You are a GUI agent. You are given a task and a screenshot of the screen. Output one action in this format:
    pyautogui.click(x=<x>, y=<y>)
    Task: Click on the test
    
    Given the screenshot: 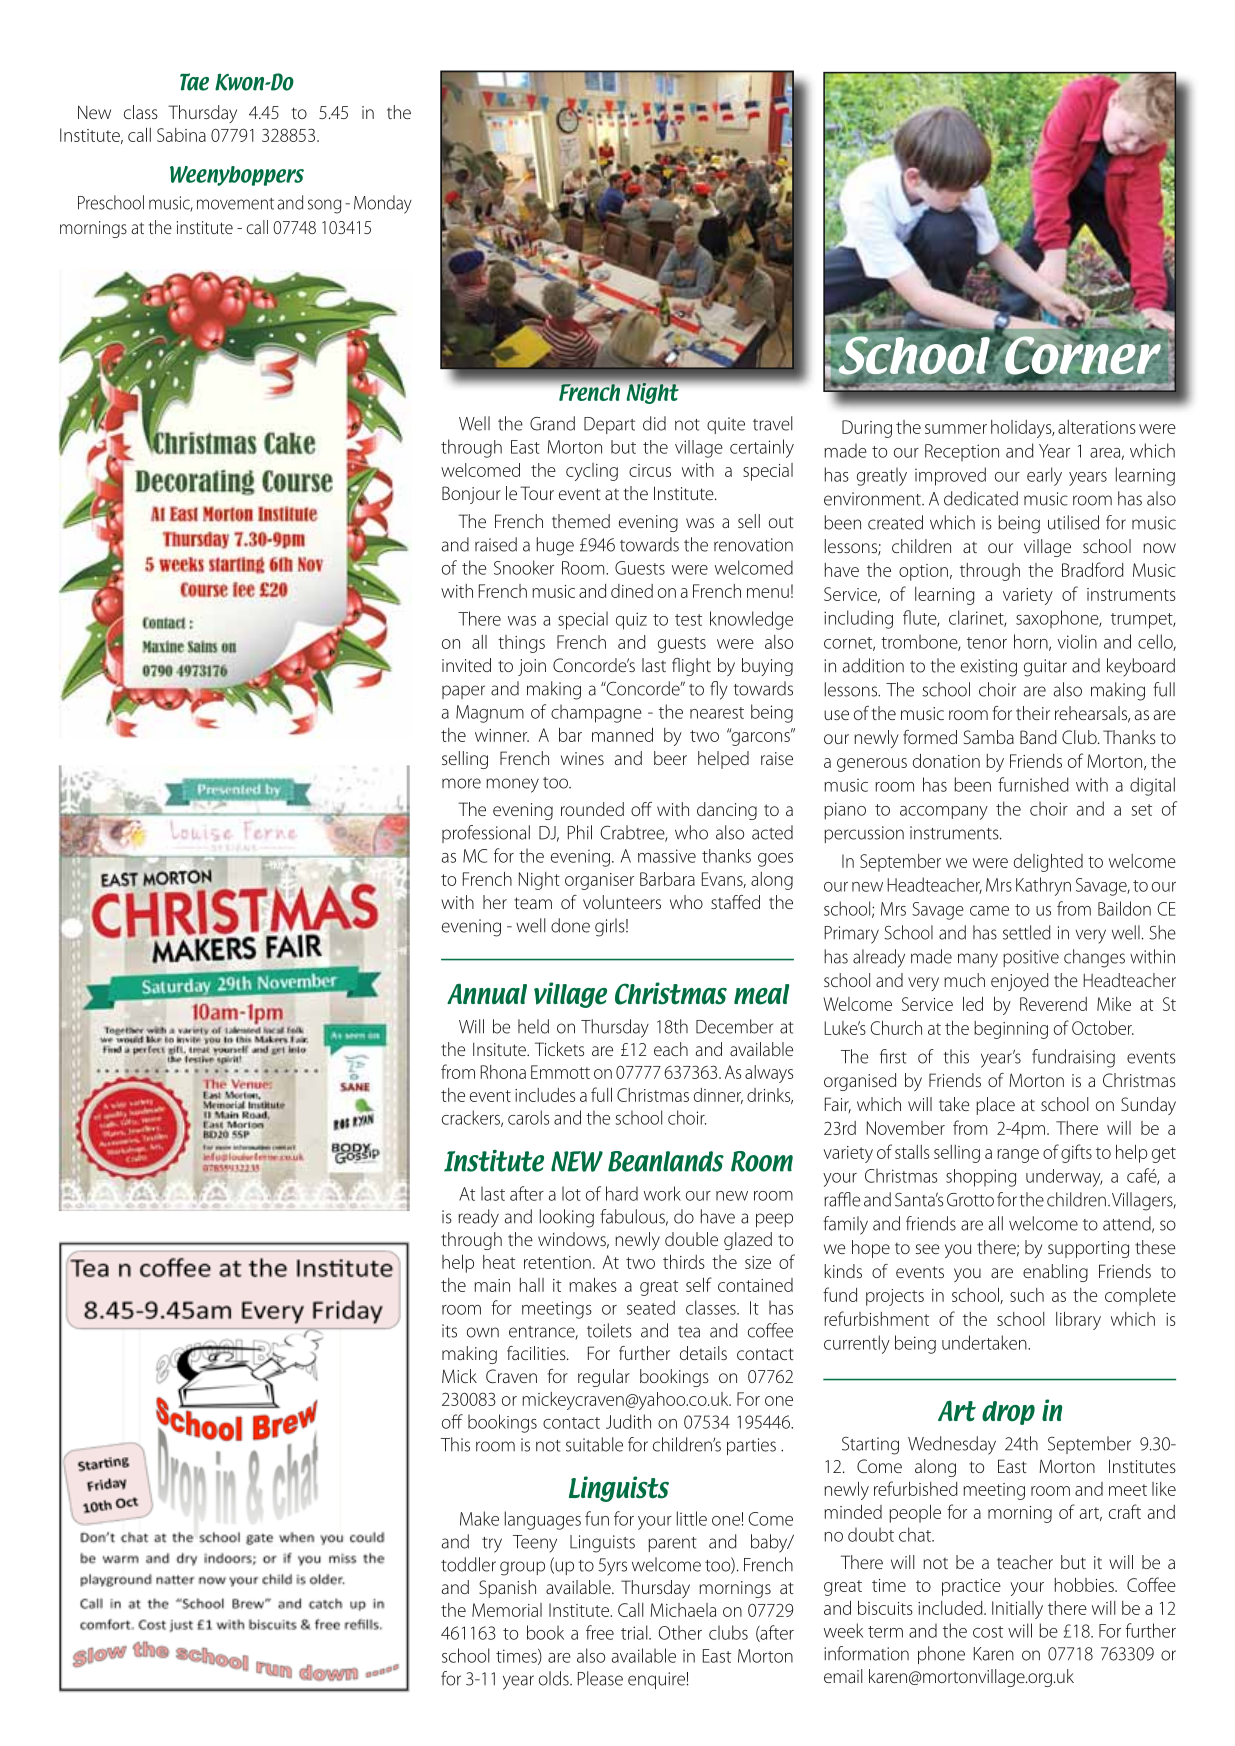 What is the action you would take?
    pyautogui.click(x=688, y=620)
